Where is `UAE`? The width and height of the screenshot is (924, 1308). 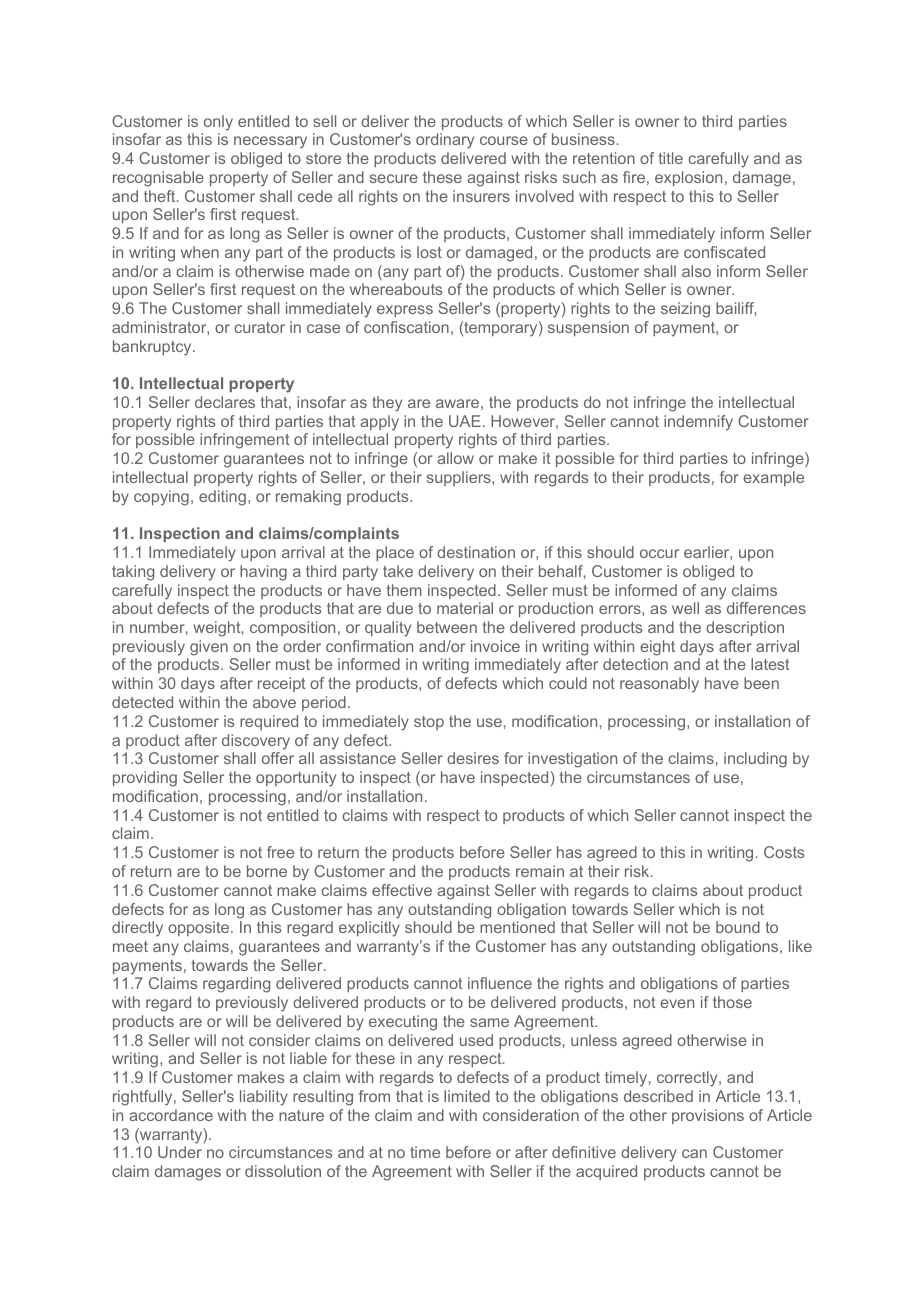
UAE is located at coordinates (465, 421).
